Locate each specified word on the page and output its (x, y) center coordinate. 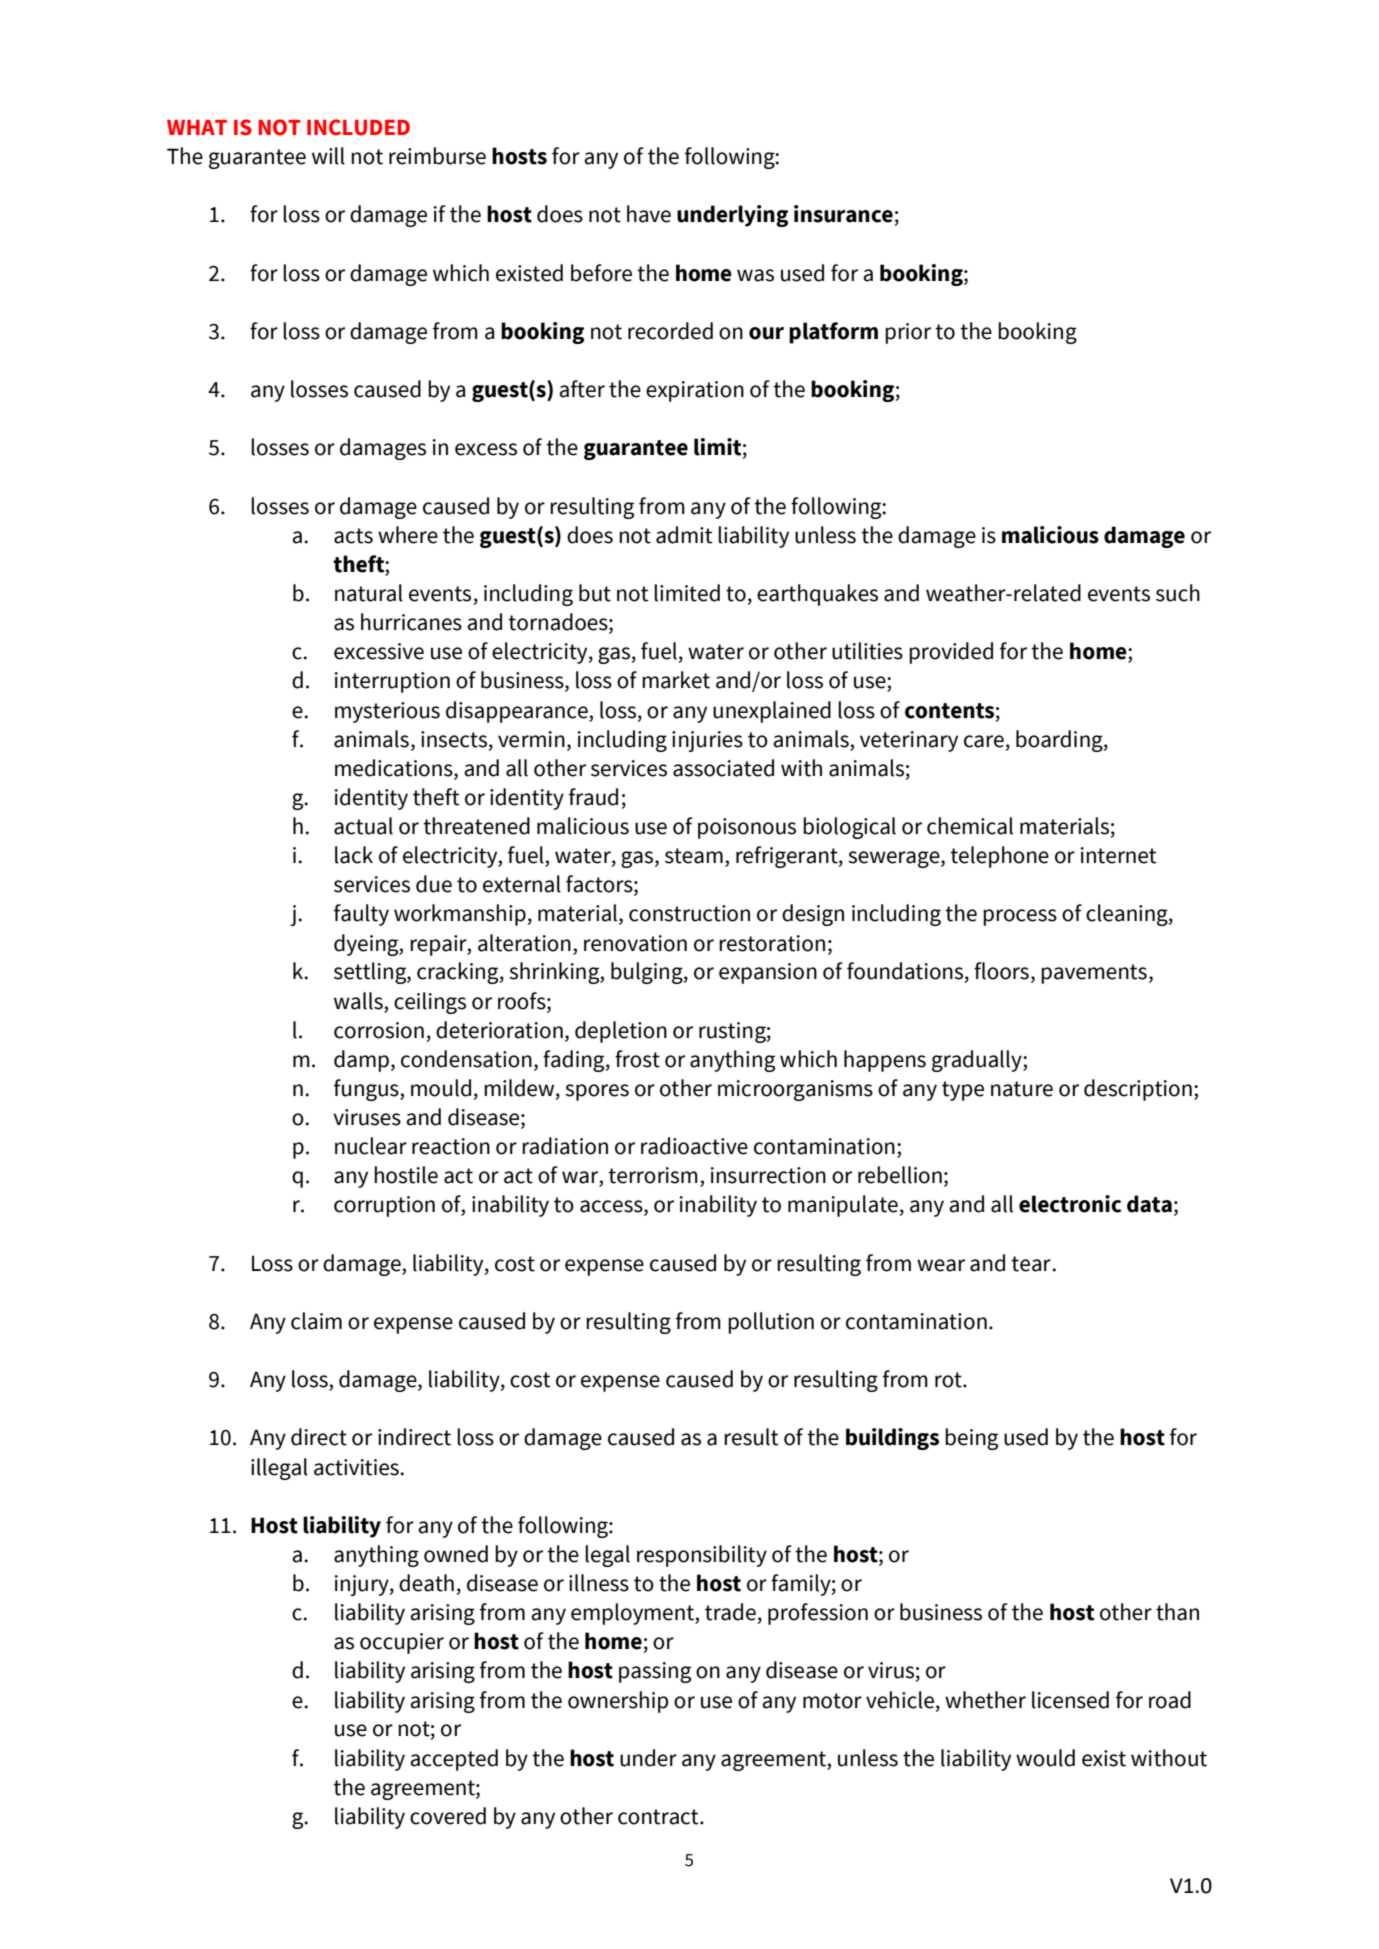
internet (1118, 855)
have (649, 214)
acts (353, 536)
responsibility (702, 1556)
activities (357, 1467)
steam (694, 856)
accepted (454, 1760)
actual (363, 826)
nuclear (371, 1146)
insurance (843, 214)
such (1178, 593)
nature (1022, 1089)
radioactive (694, 1146)
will (328, 156)
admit (684, 535)
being (971, 1439)
